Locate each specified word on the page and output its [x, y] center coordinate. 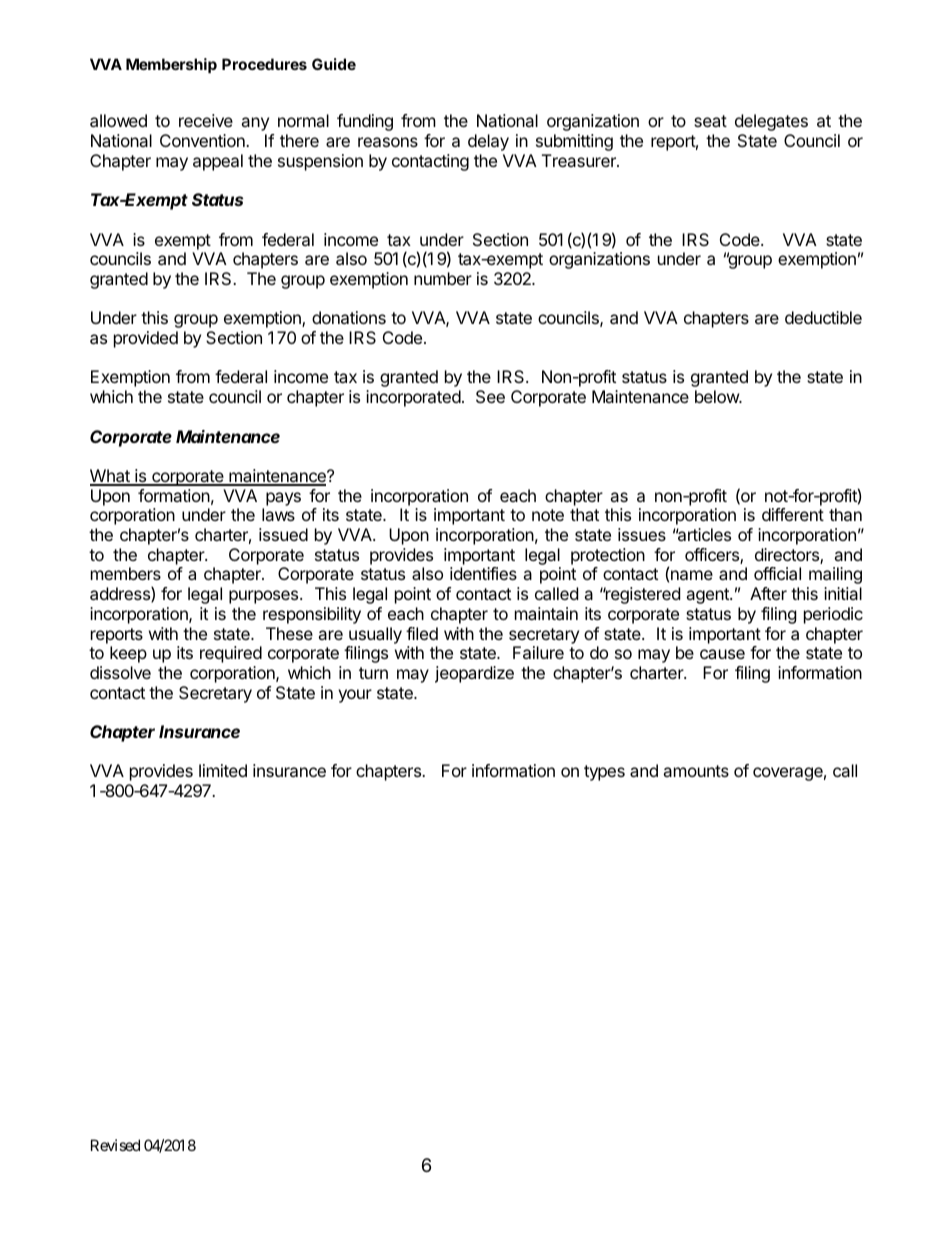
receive [206, 120]
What [111, 477]
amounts [696, 771]
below [718, 396]
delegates [771, 122]
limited [223, 770]
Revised [115, 1145]
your [355, 696]
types [604, 773]
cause [722, 654]
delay [488, 142]
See [490, 396]
